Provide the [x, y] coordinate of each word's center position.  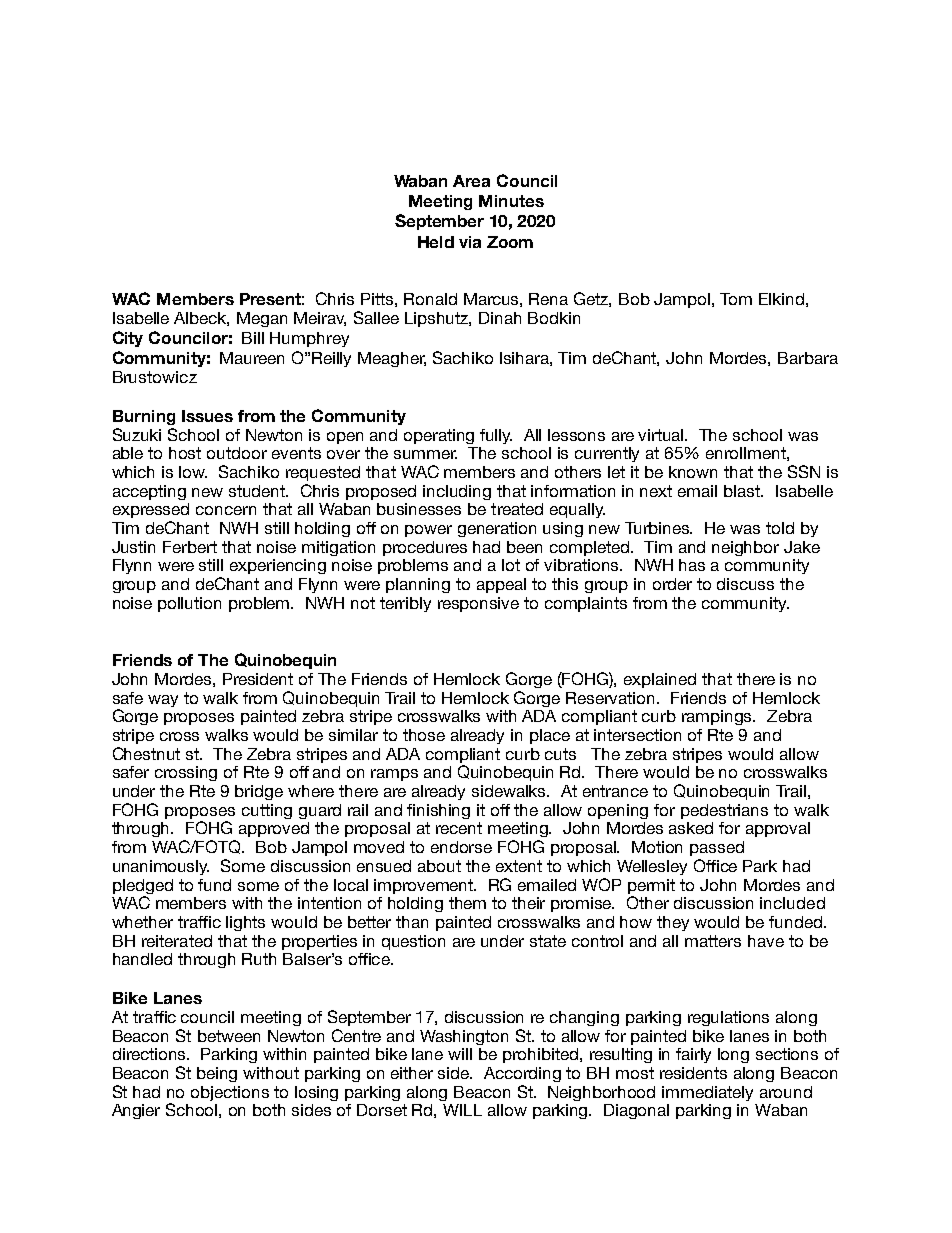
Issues [207, 416]
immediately [707, 1093]
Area [471, 181]
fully [496, 436]
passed [717, 848]
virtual [662, 435]
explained [660, 680]
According [522, 1074]
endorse [461, 847]
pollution [189, 604]
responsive [478, 604]
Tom [736, 299]
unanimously [161, 867]
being [217, 1074]
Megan [262, 319]
